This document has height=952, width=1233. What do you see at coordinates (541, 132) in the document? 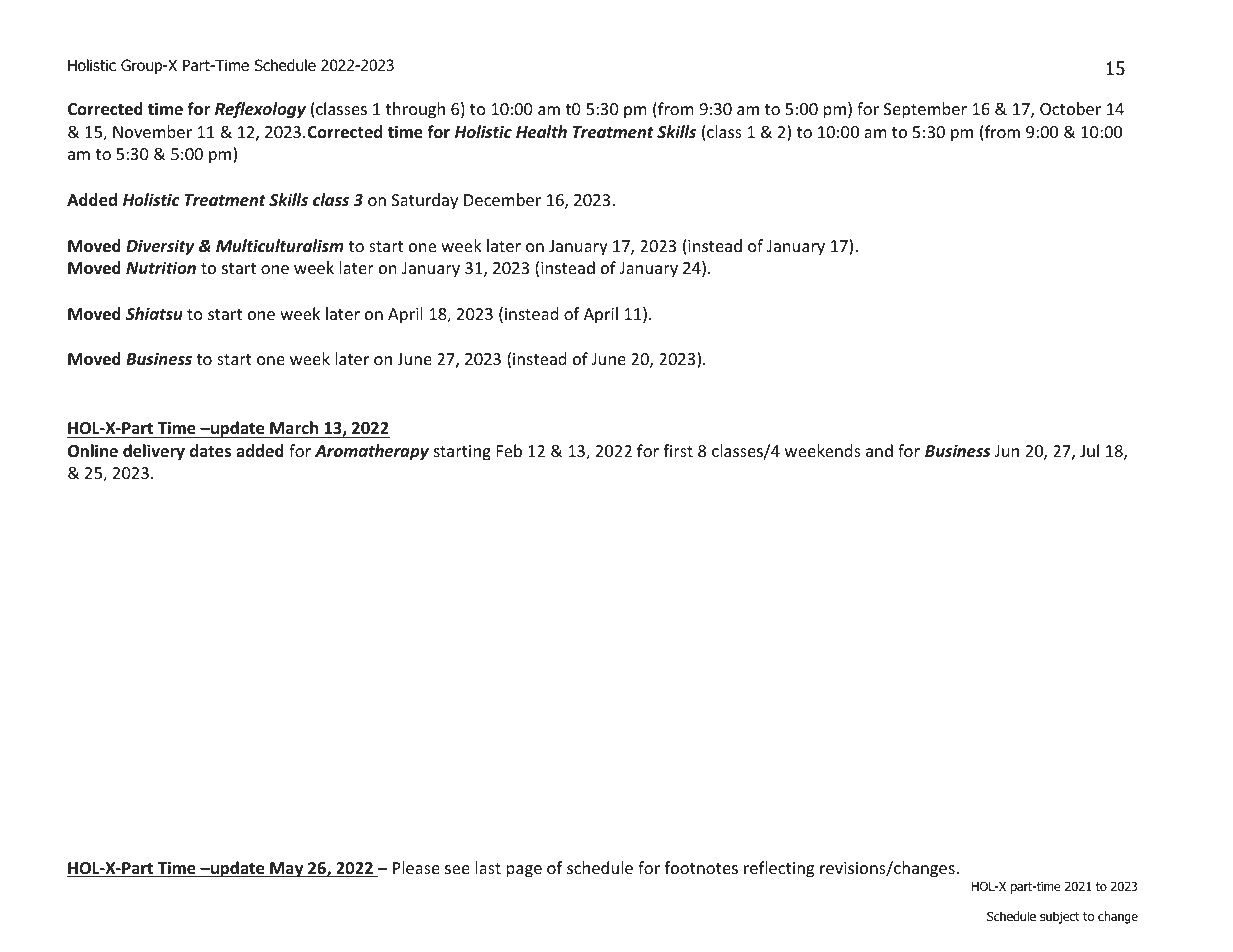
I see `Health` at bounding box center [541, 132].
